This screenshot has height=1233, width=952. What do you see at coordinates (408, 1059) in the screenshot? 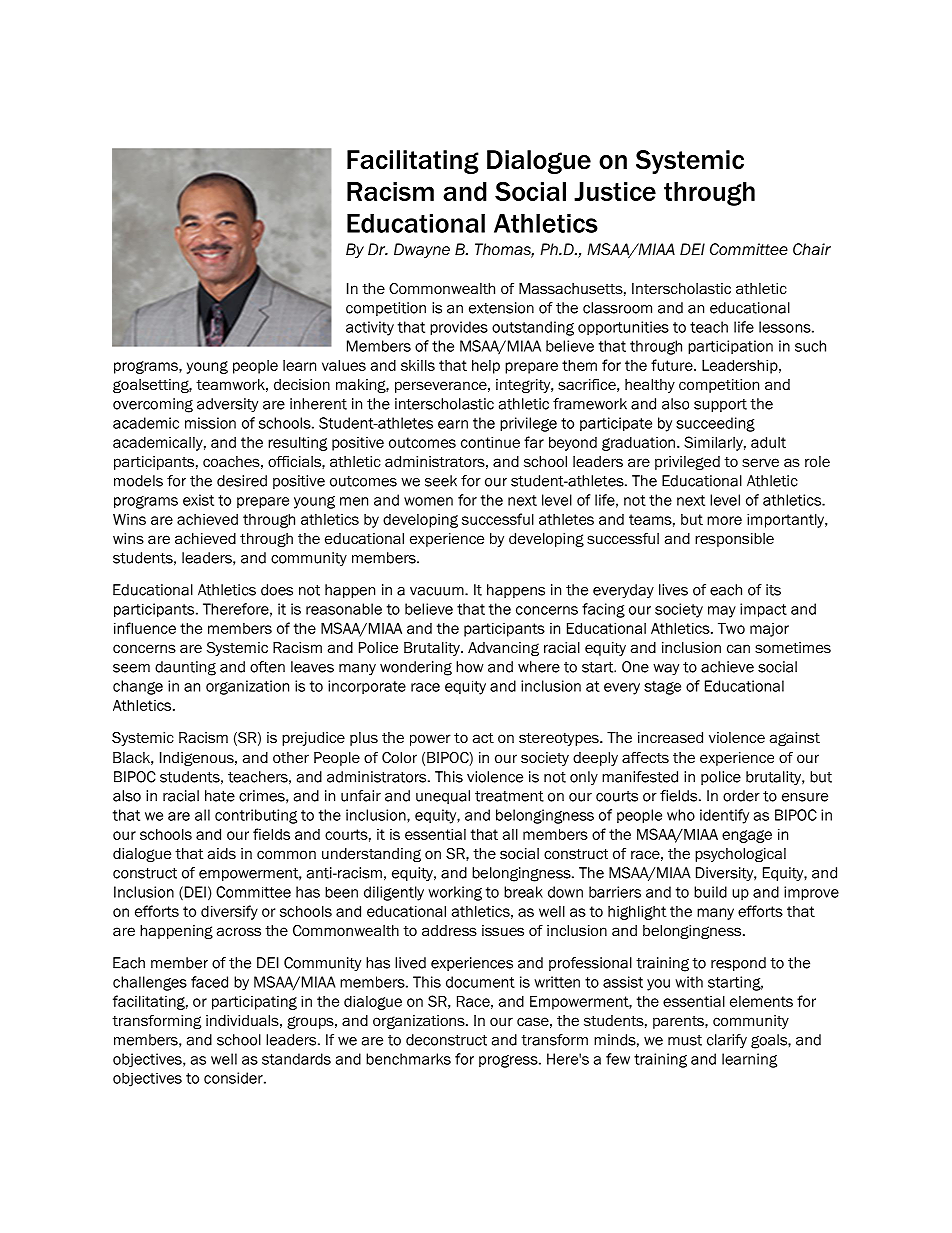
I see `benchmarks` at bounding box center [408, 1059].
